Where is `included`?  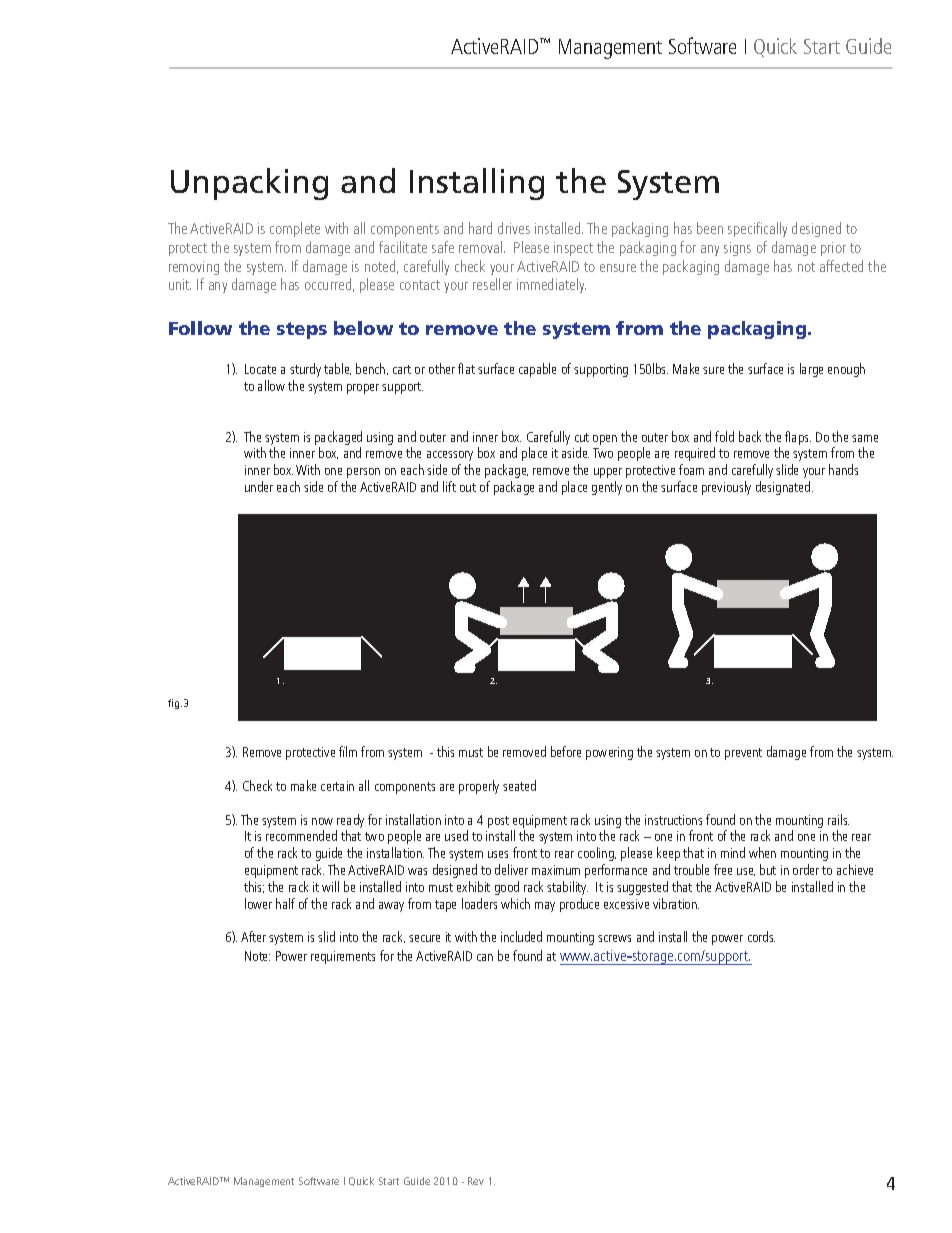 included is located at coordinates (521, 936).
